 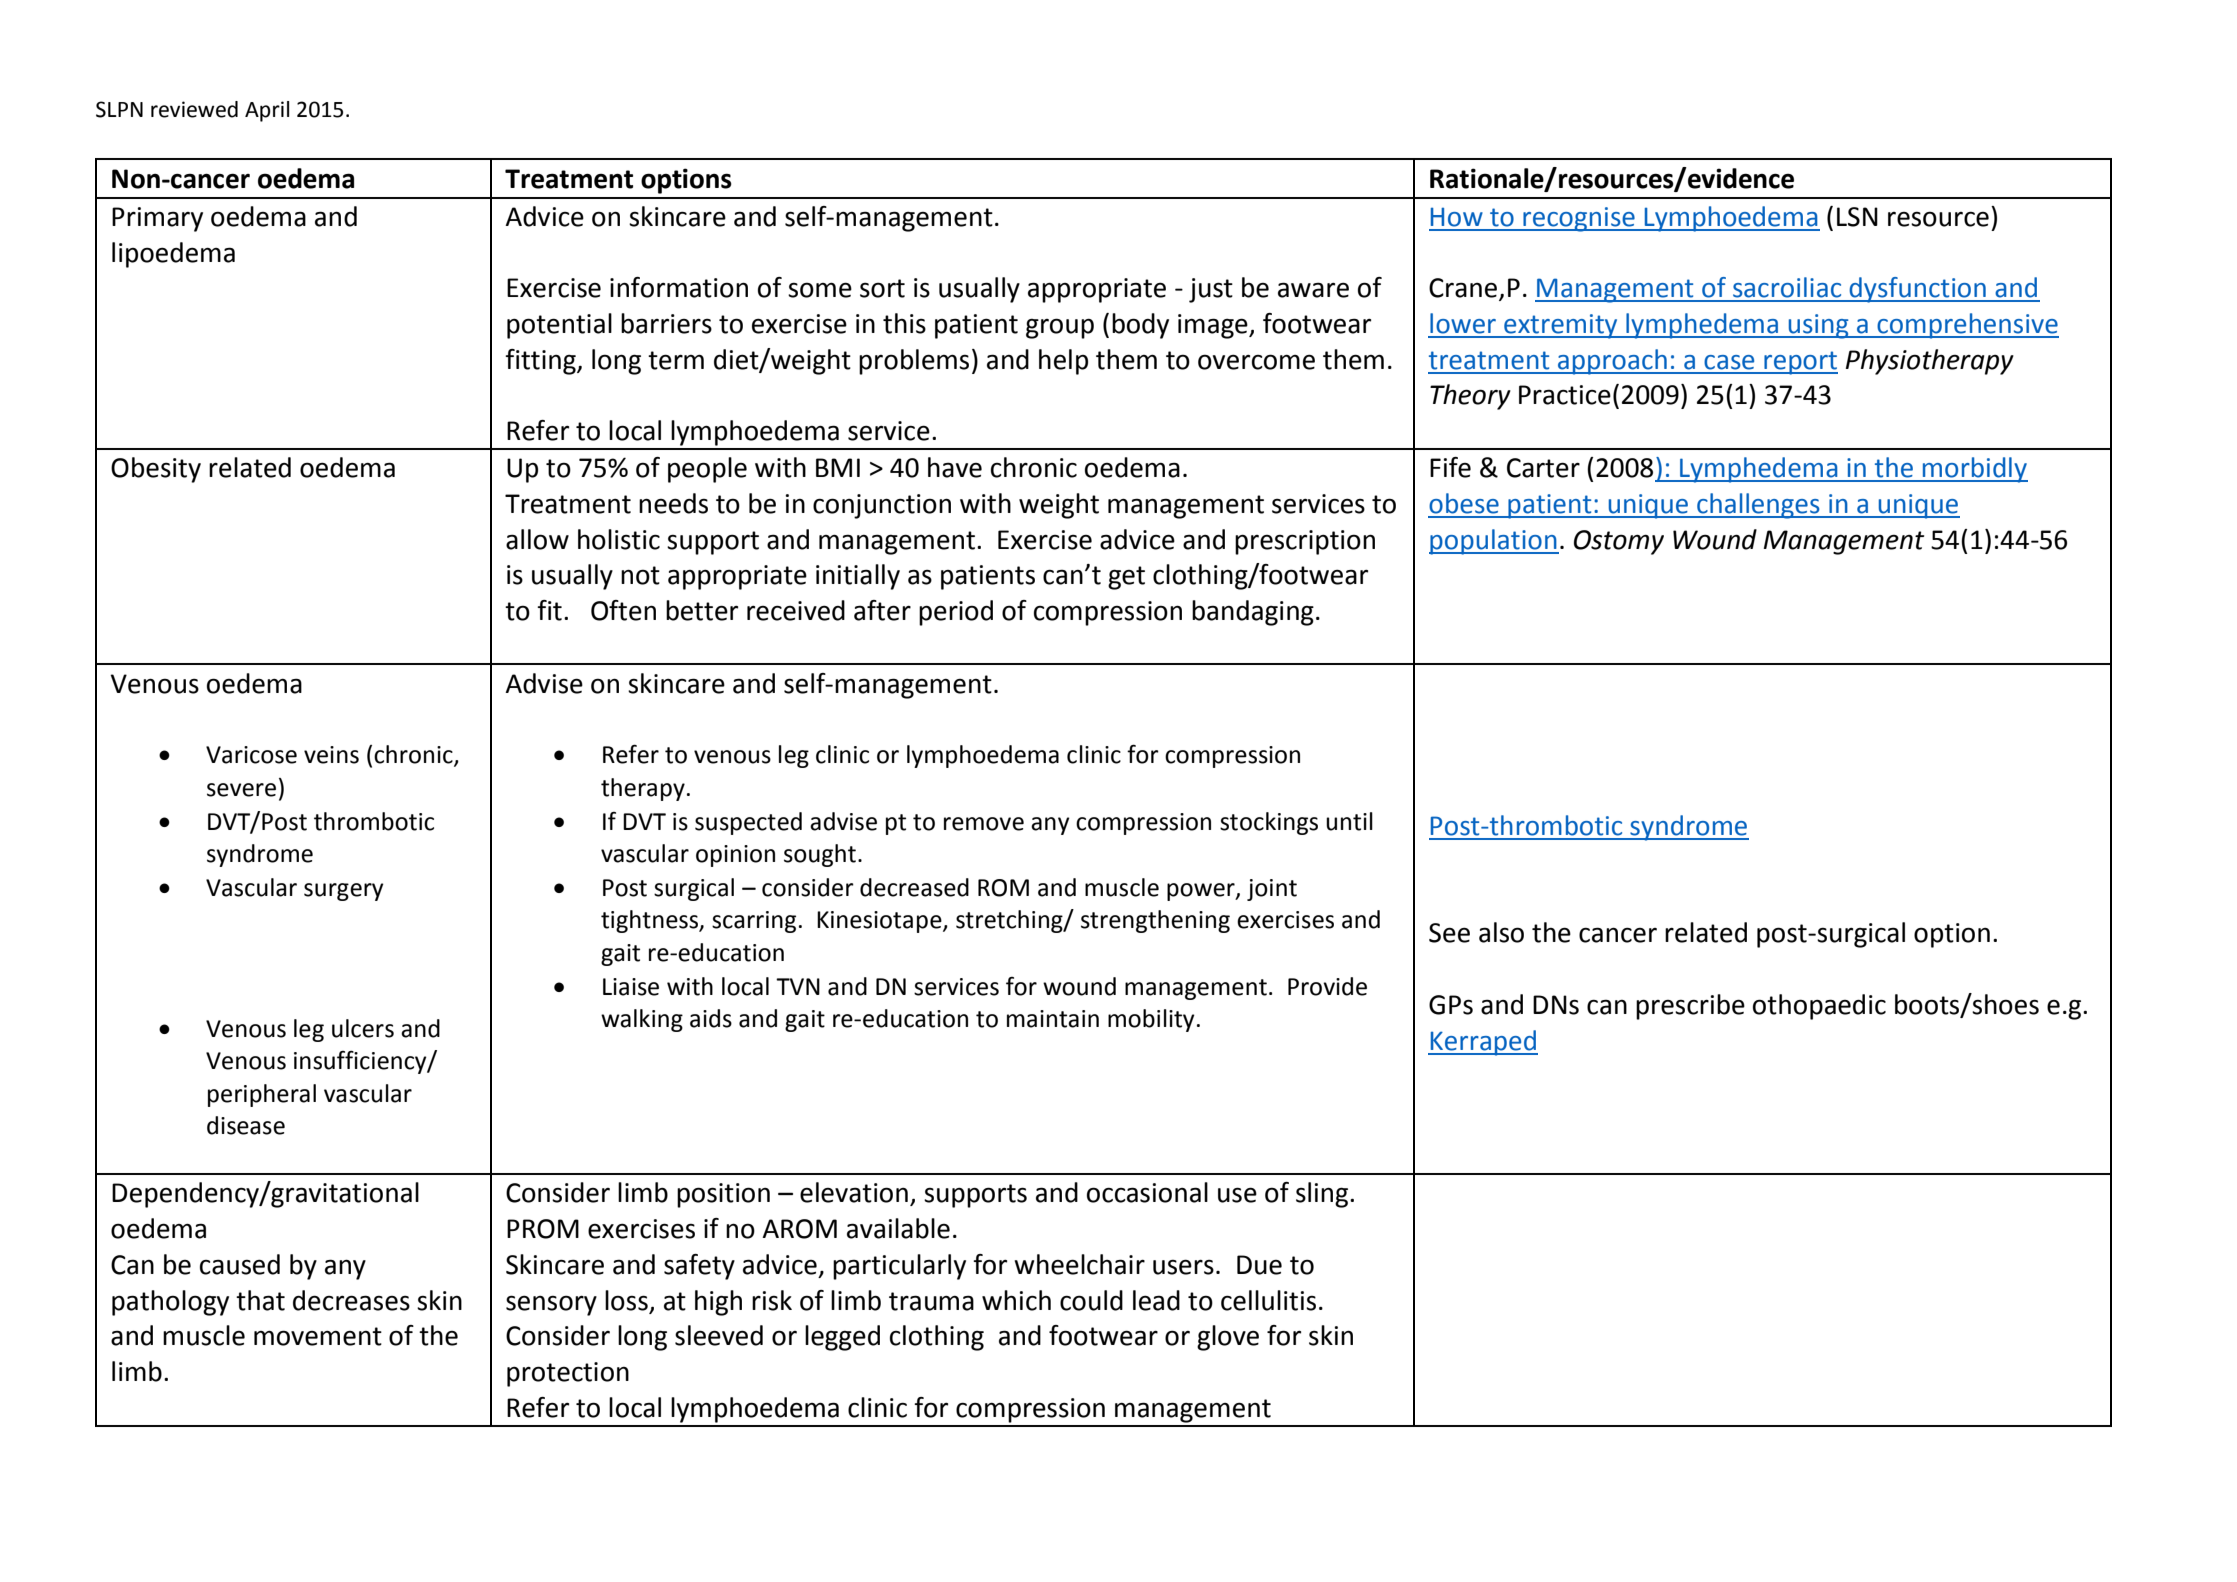 What do you see at coordinates (1857, 217) in the screenshot?
I see `LSN` at bounding box center [1857, 217].
